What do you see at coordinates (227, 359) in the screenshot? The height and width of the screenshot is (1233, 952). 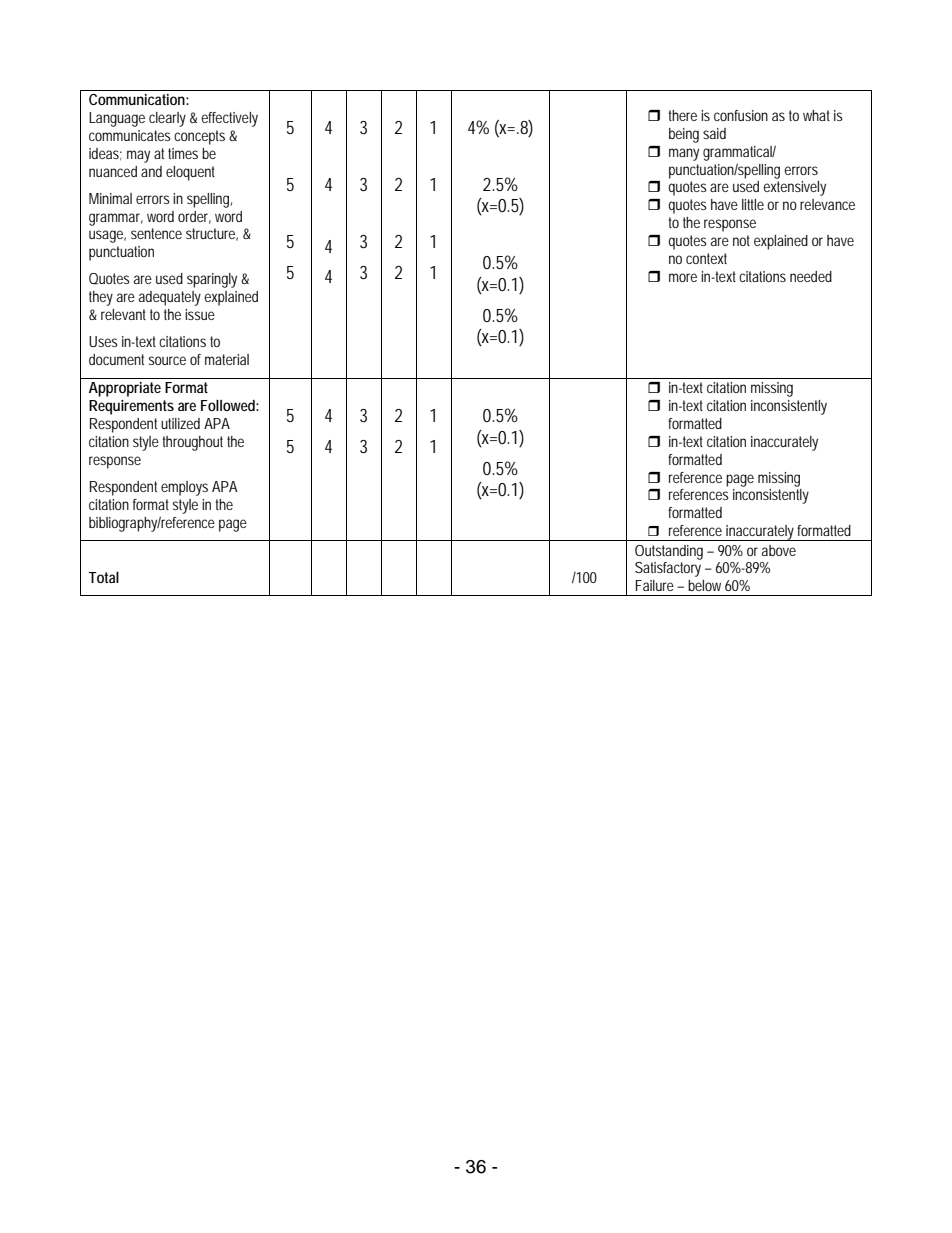 I see `material` at bounding box center [227, 359].
